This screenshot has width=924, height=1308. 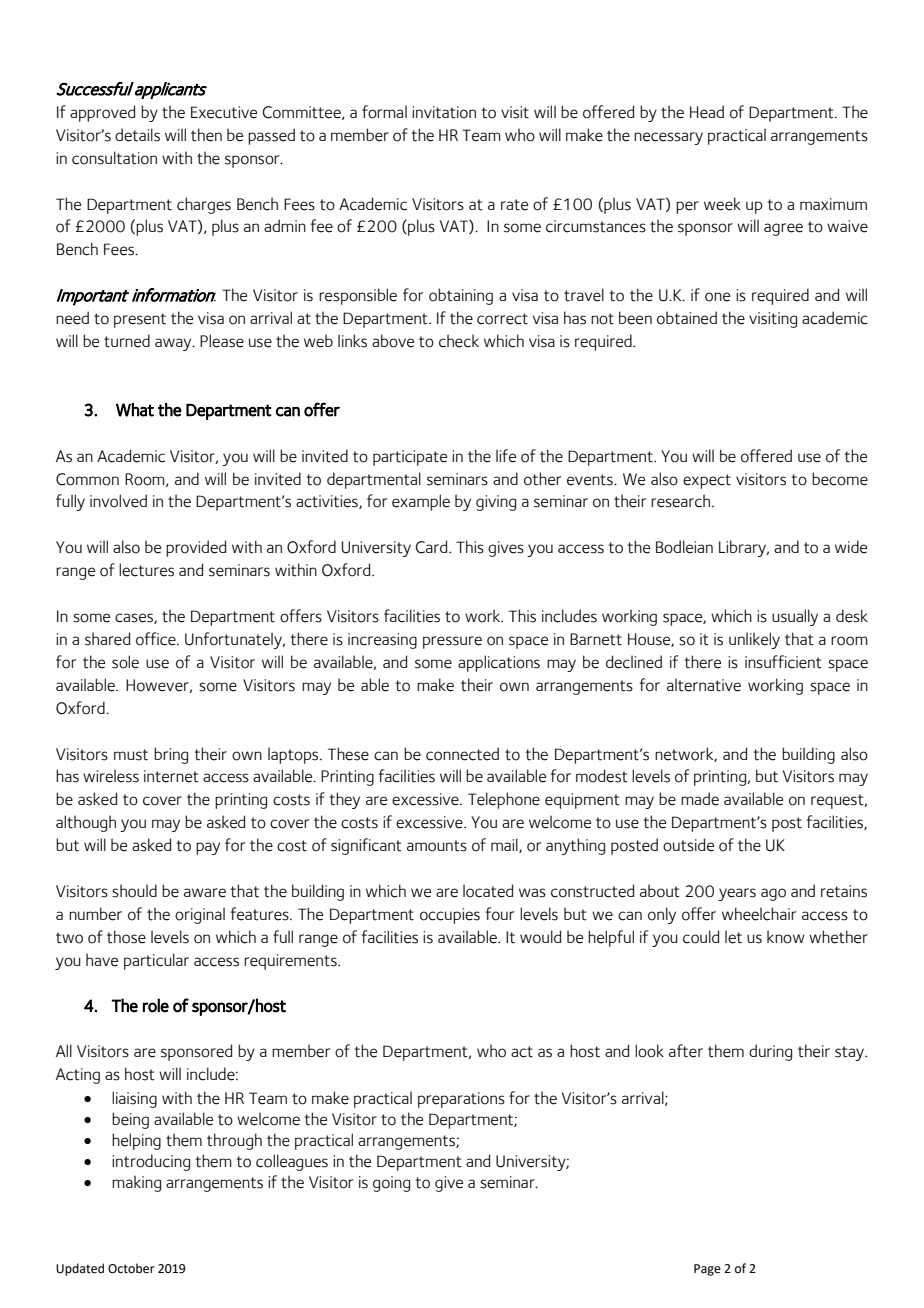 I want to click on invitation, so click(x=444, y=112).
